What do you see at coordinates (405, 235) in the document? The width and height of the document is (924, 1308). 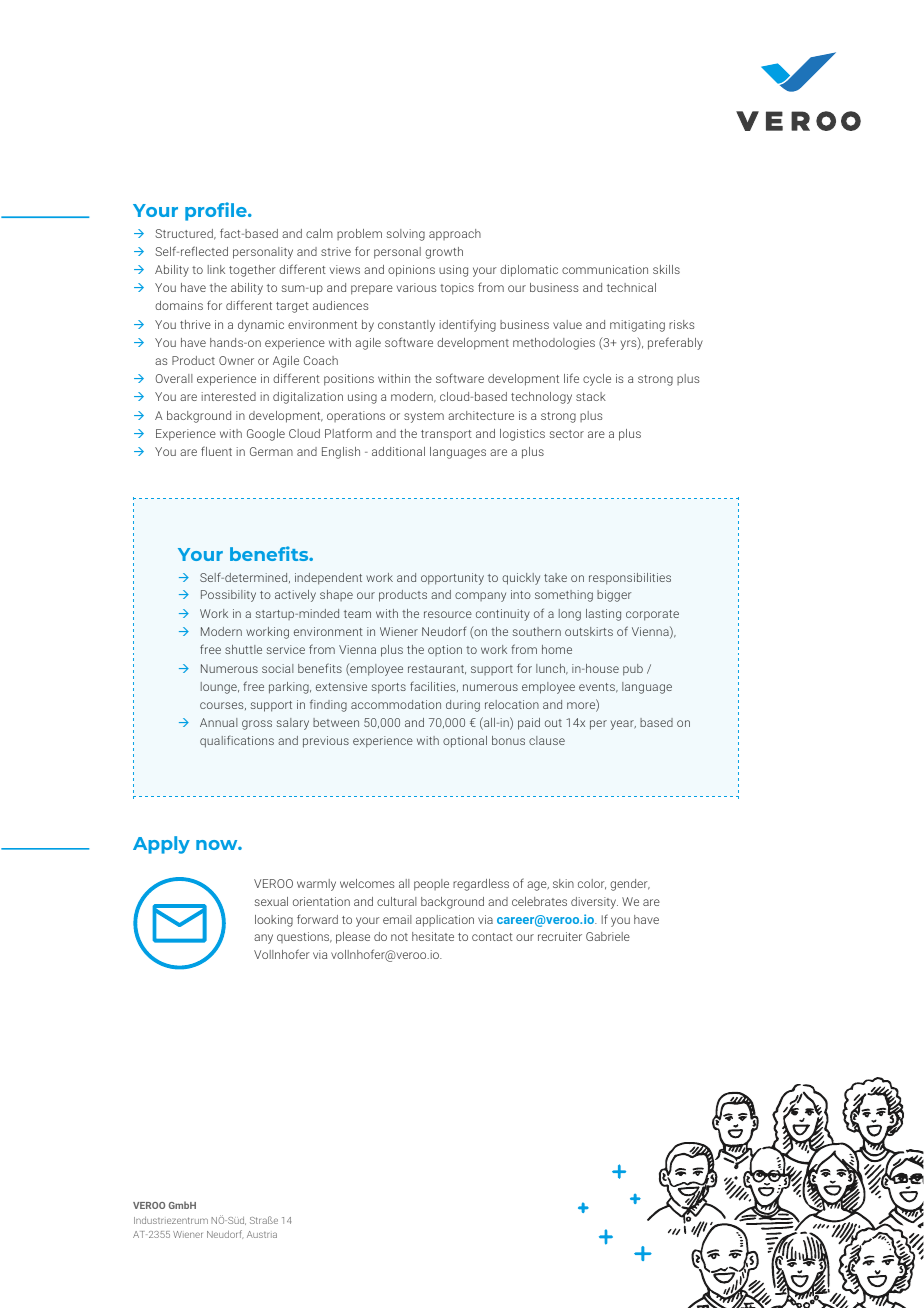 I see `solving` at bounding box center [405, 235].
